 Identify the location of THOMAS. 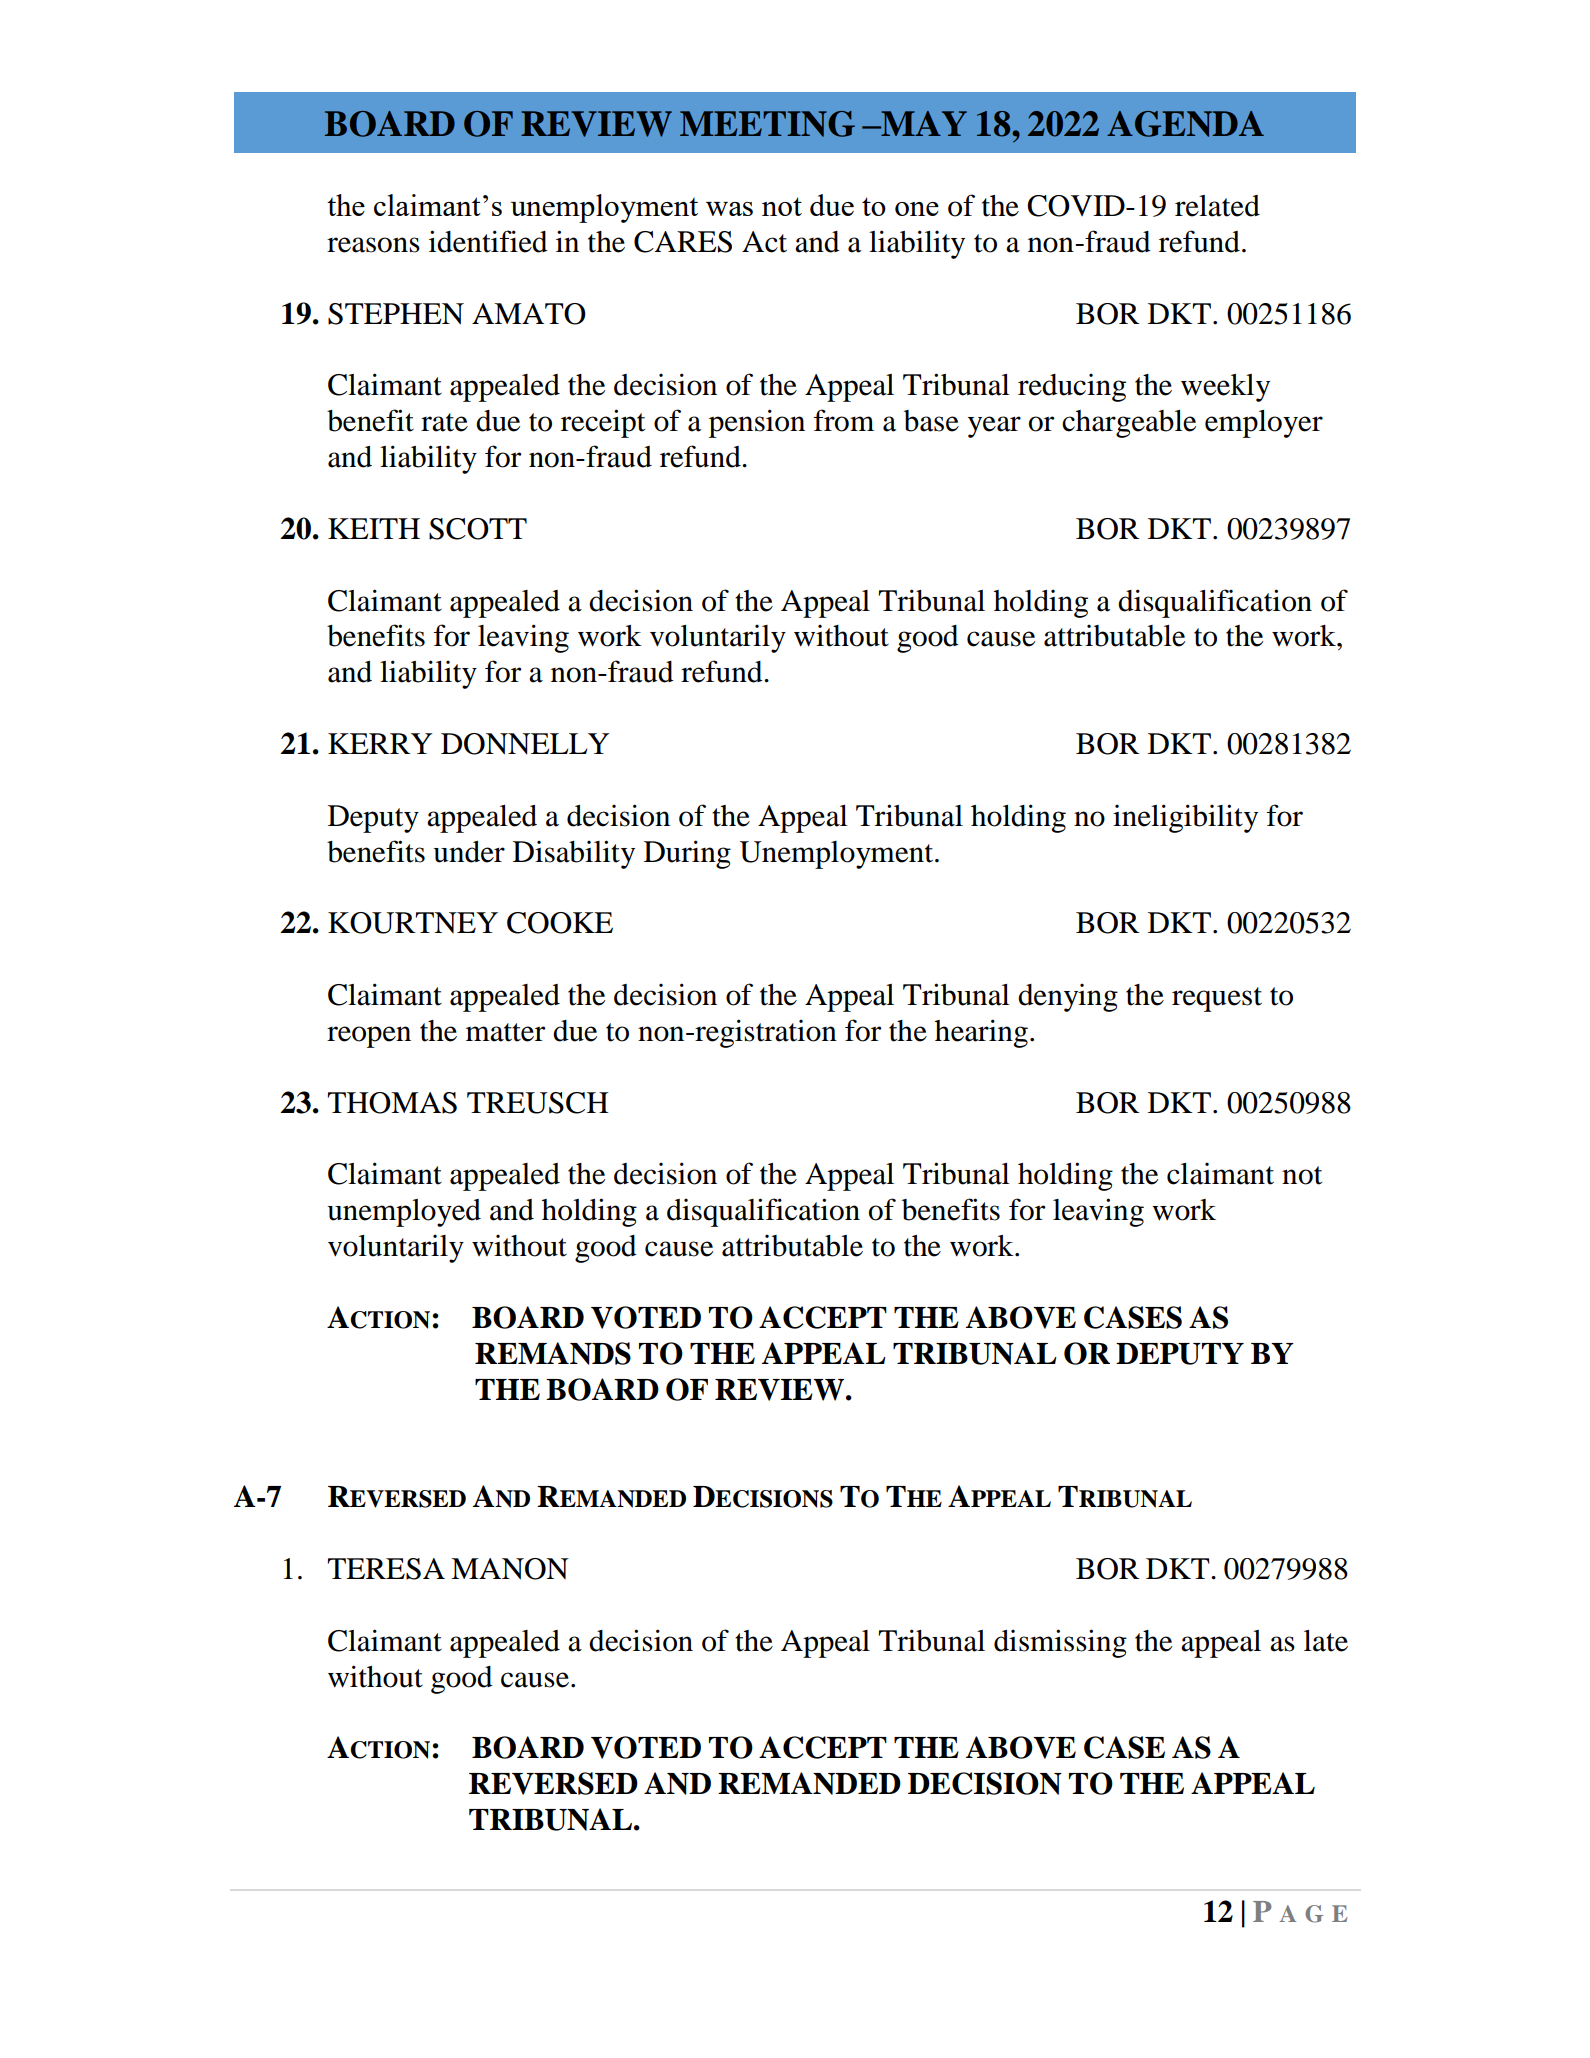
(392, 1103).
